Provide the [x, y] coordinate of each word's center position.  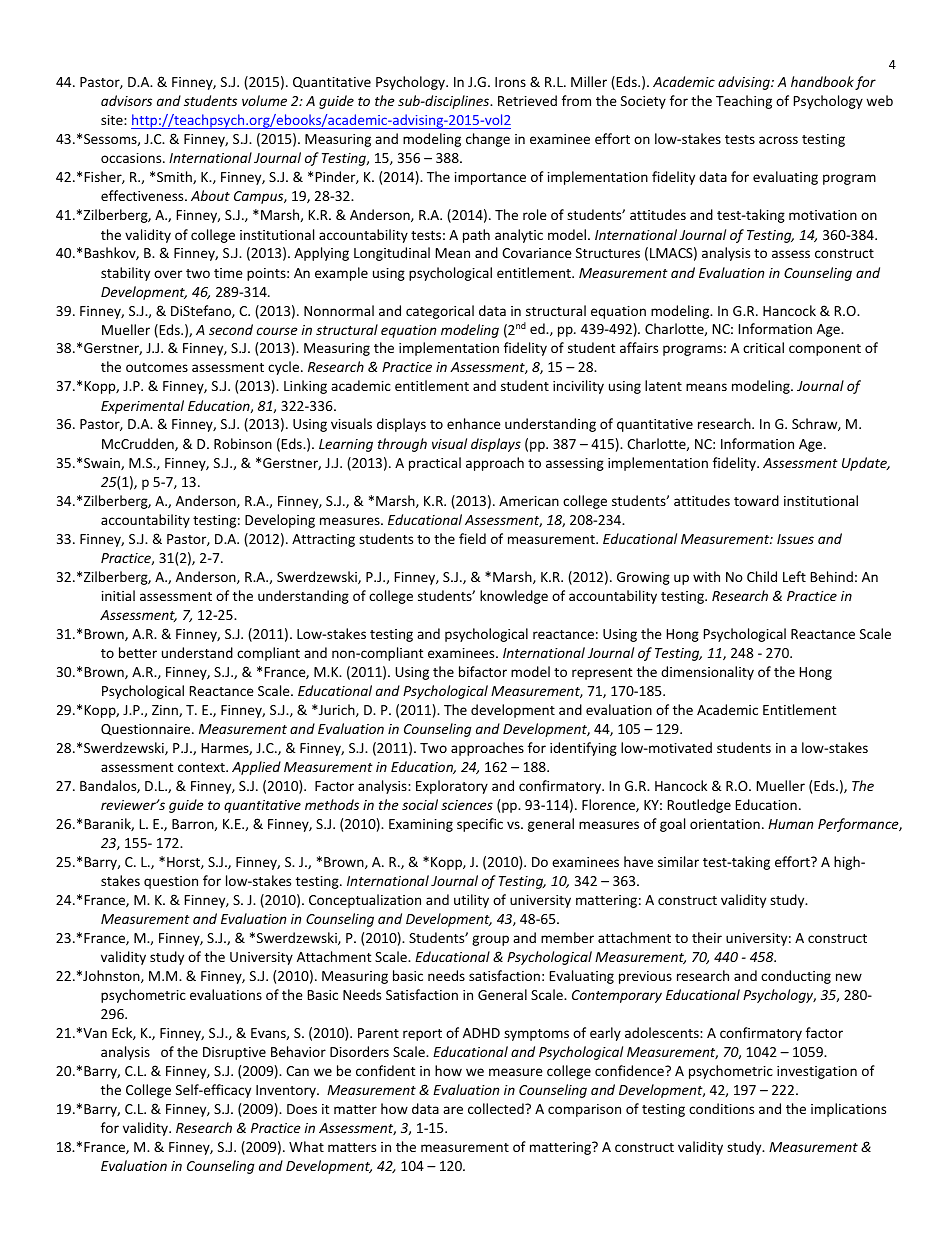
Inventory [287, 1091]
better [138, 652]
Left [794, 576]
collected [497, 1108]
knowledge [514, 597]
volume [264, 100]
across [778, 140]
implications [848, 1110]
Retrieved [527, 100]
